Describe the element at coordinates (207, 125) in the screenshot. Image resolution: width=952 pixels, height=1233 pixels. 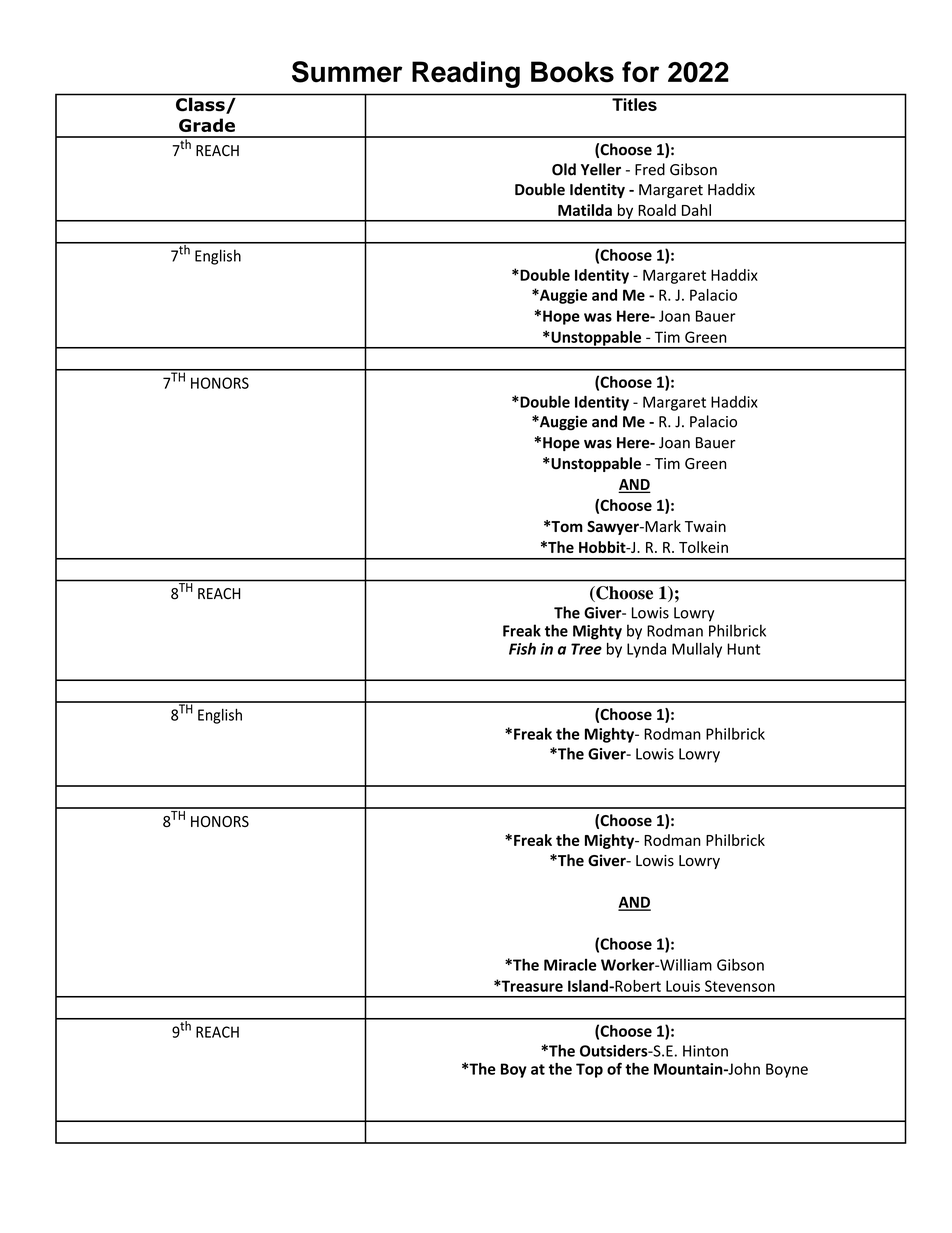
I see `Grade` at that location.
